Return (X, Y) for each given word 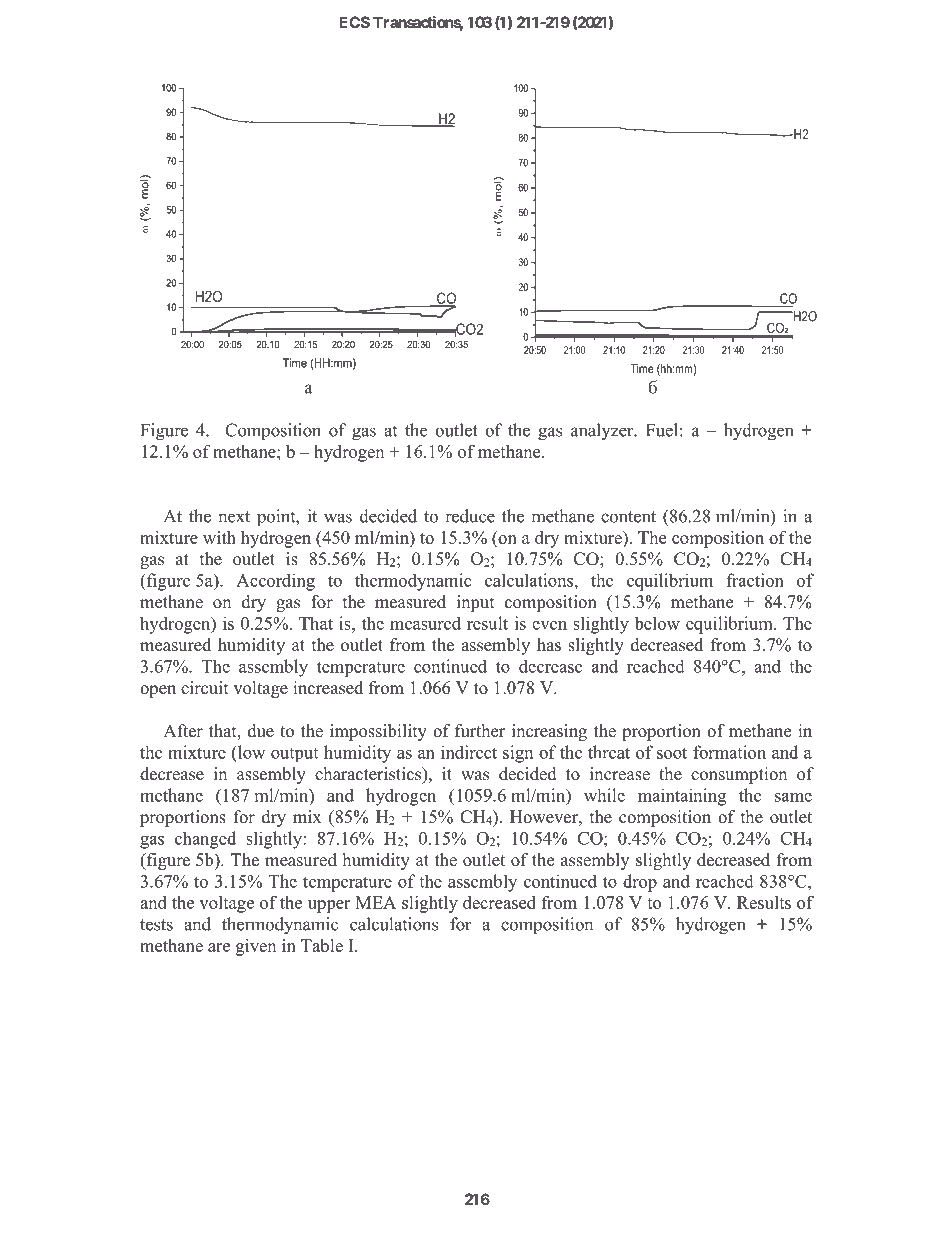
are (219, 947)
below (657, 623)
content (628, 517)
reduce (470, 516)
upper (329, 906)
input (475, 603)
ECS (355, 22)
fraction (755, 580)
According (275, 582)
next (234, 517)
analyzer (603, 431)
